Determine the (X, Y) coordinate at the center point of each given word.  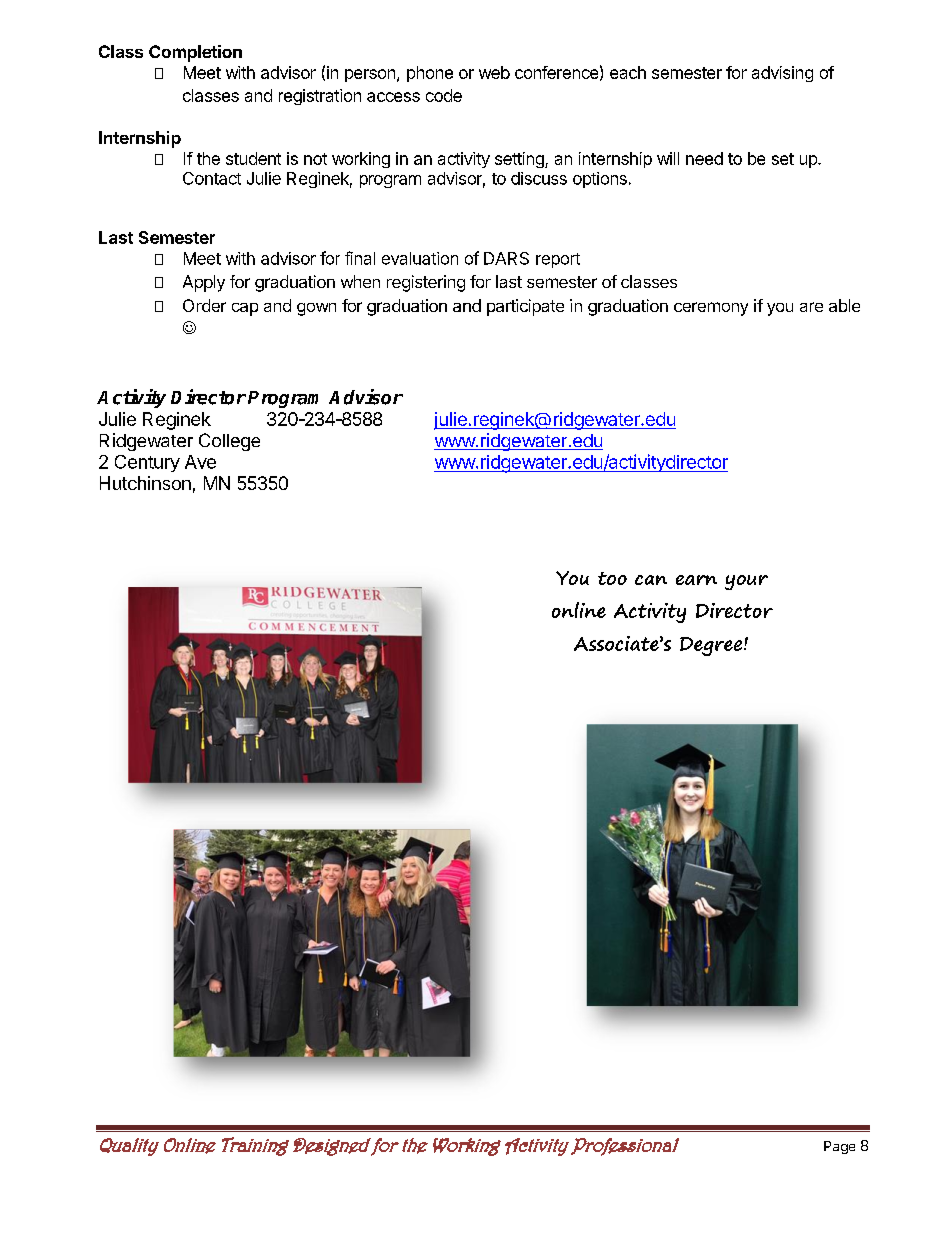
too (612, 578)
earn (696, 580)
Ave (200, 462)
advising (782, 74)
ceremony (711, 309)
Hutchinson (145, 483)
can (651, 580)
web (494, 72)
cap (245, 309)
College (229, 442)
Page (839, 1147)
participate (525, 307)
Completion (195, 53)
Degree (712, 646)
